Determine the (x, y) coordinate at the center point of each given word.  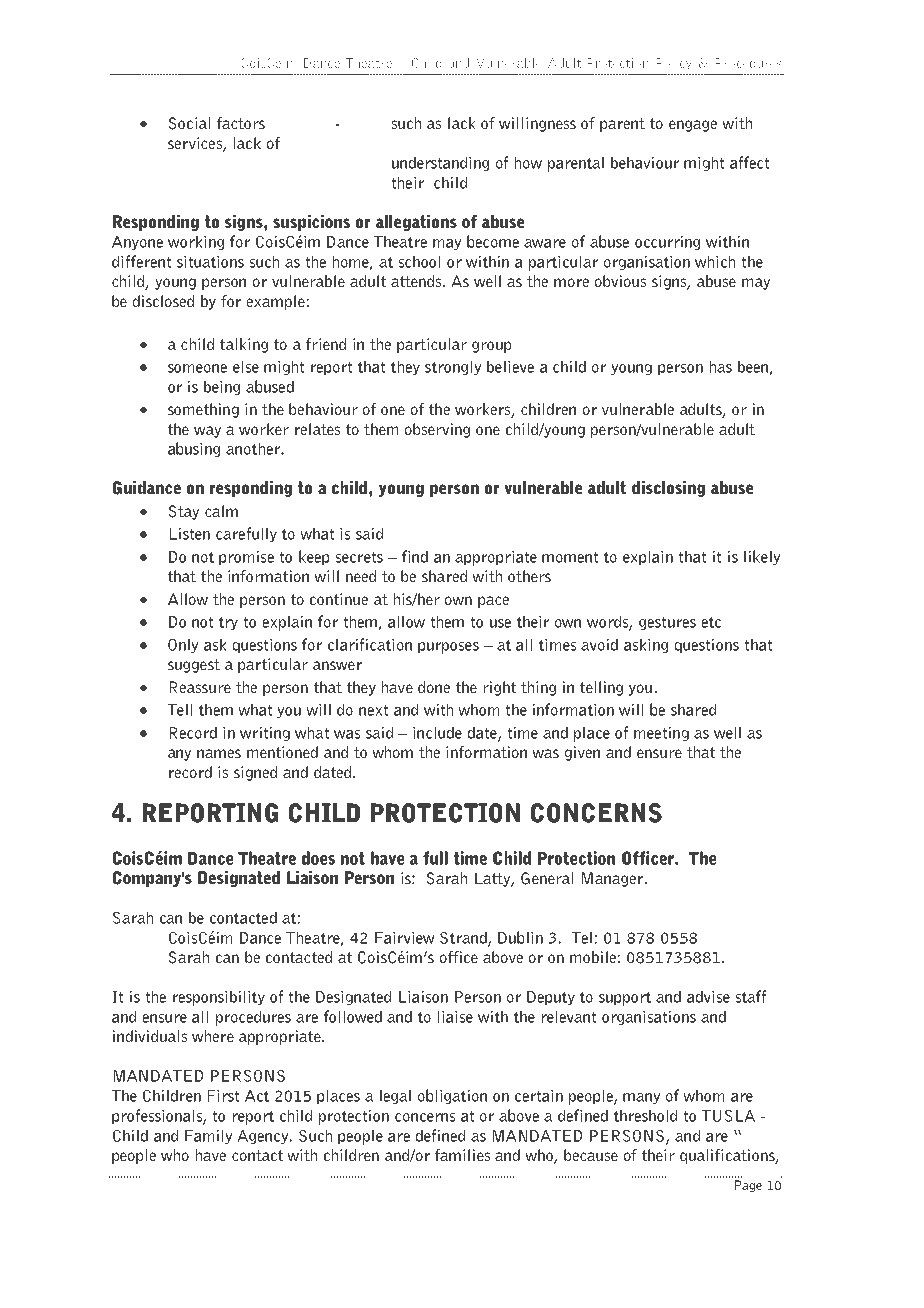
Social (189, 123)
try (228, 623)
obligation (452, 1096)
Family (208, 1136)
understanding (440, 163)
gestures (667, 623)
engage (693, 126)
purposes (448, 648)
